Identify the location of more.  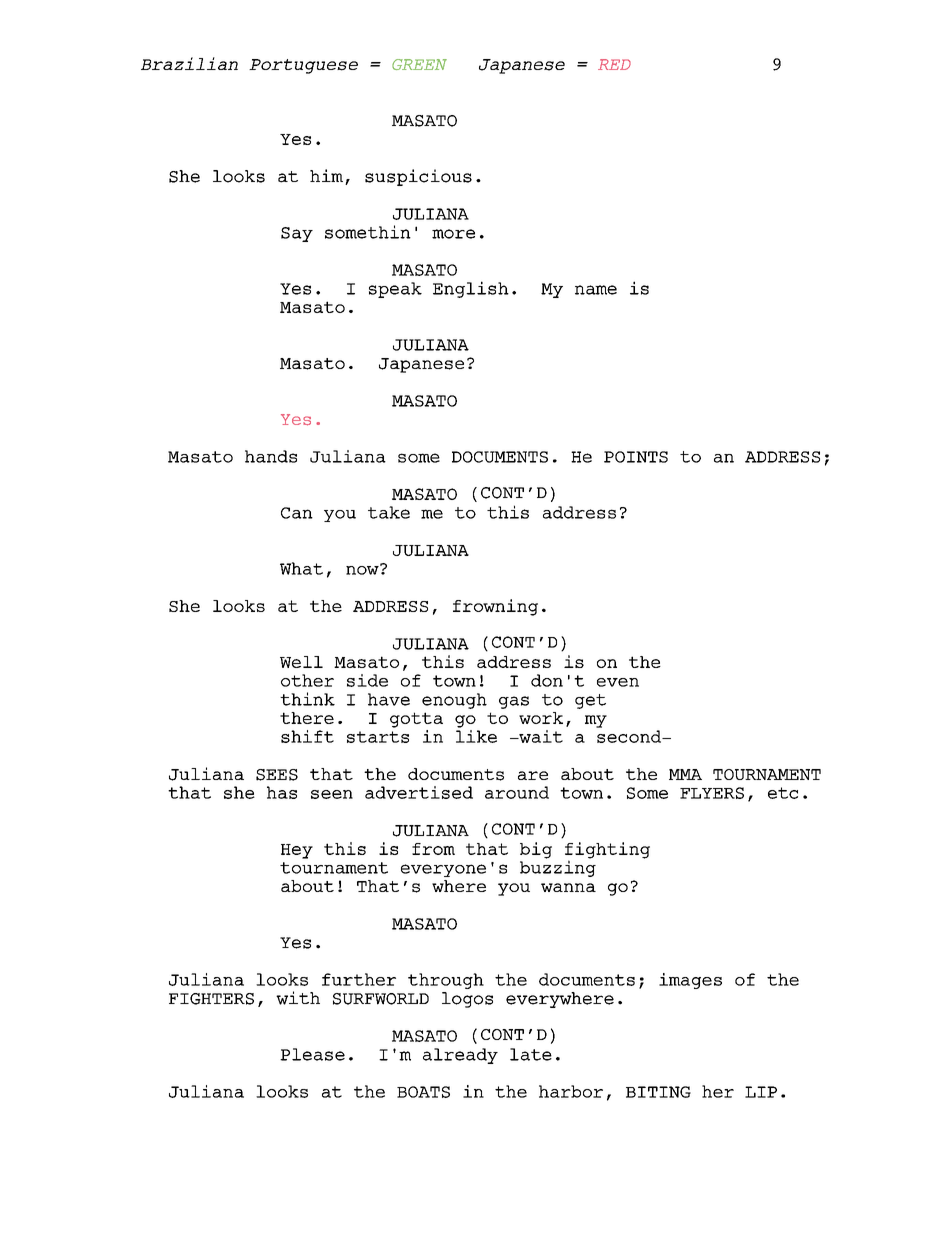
(453, 234).
